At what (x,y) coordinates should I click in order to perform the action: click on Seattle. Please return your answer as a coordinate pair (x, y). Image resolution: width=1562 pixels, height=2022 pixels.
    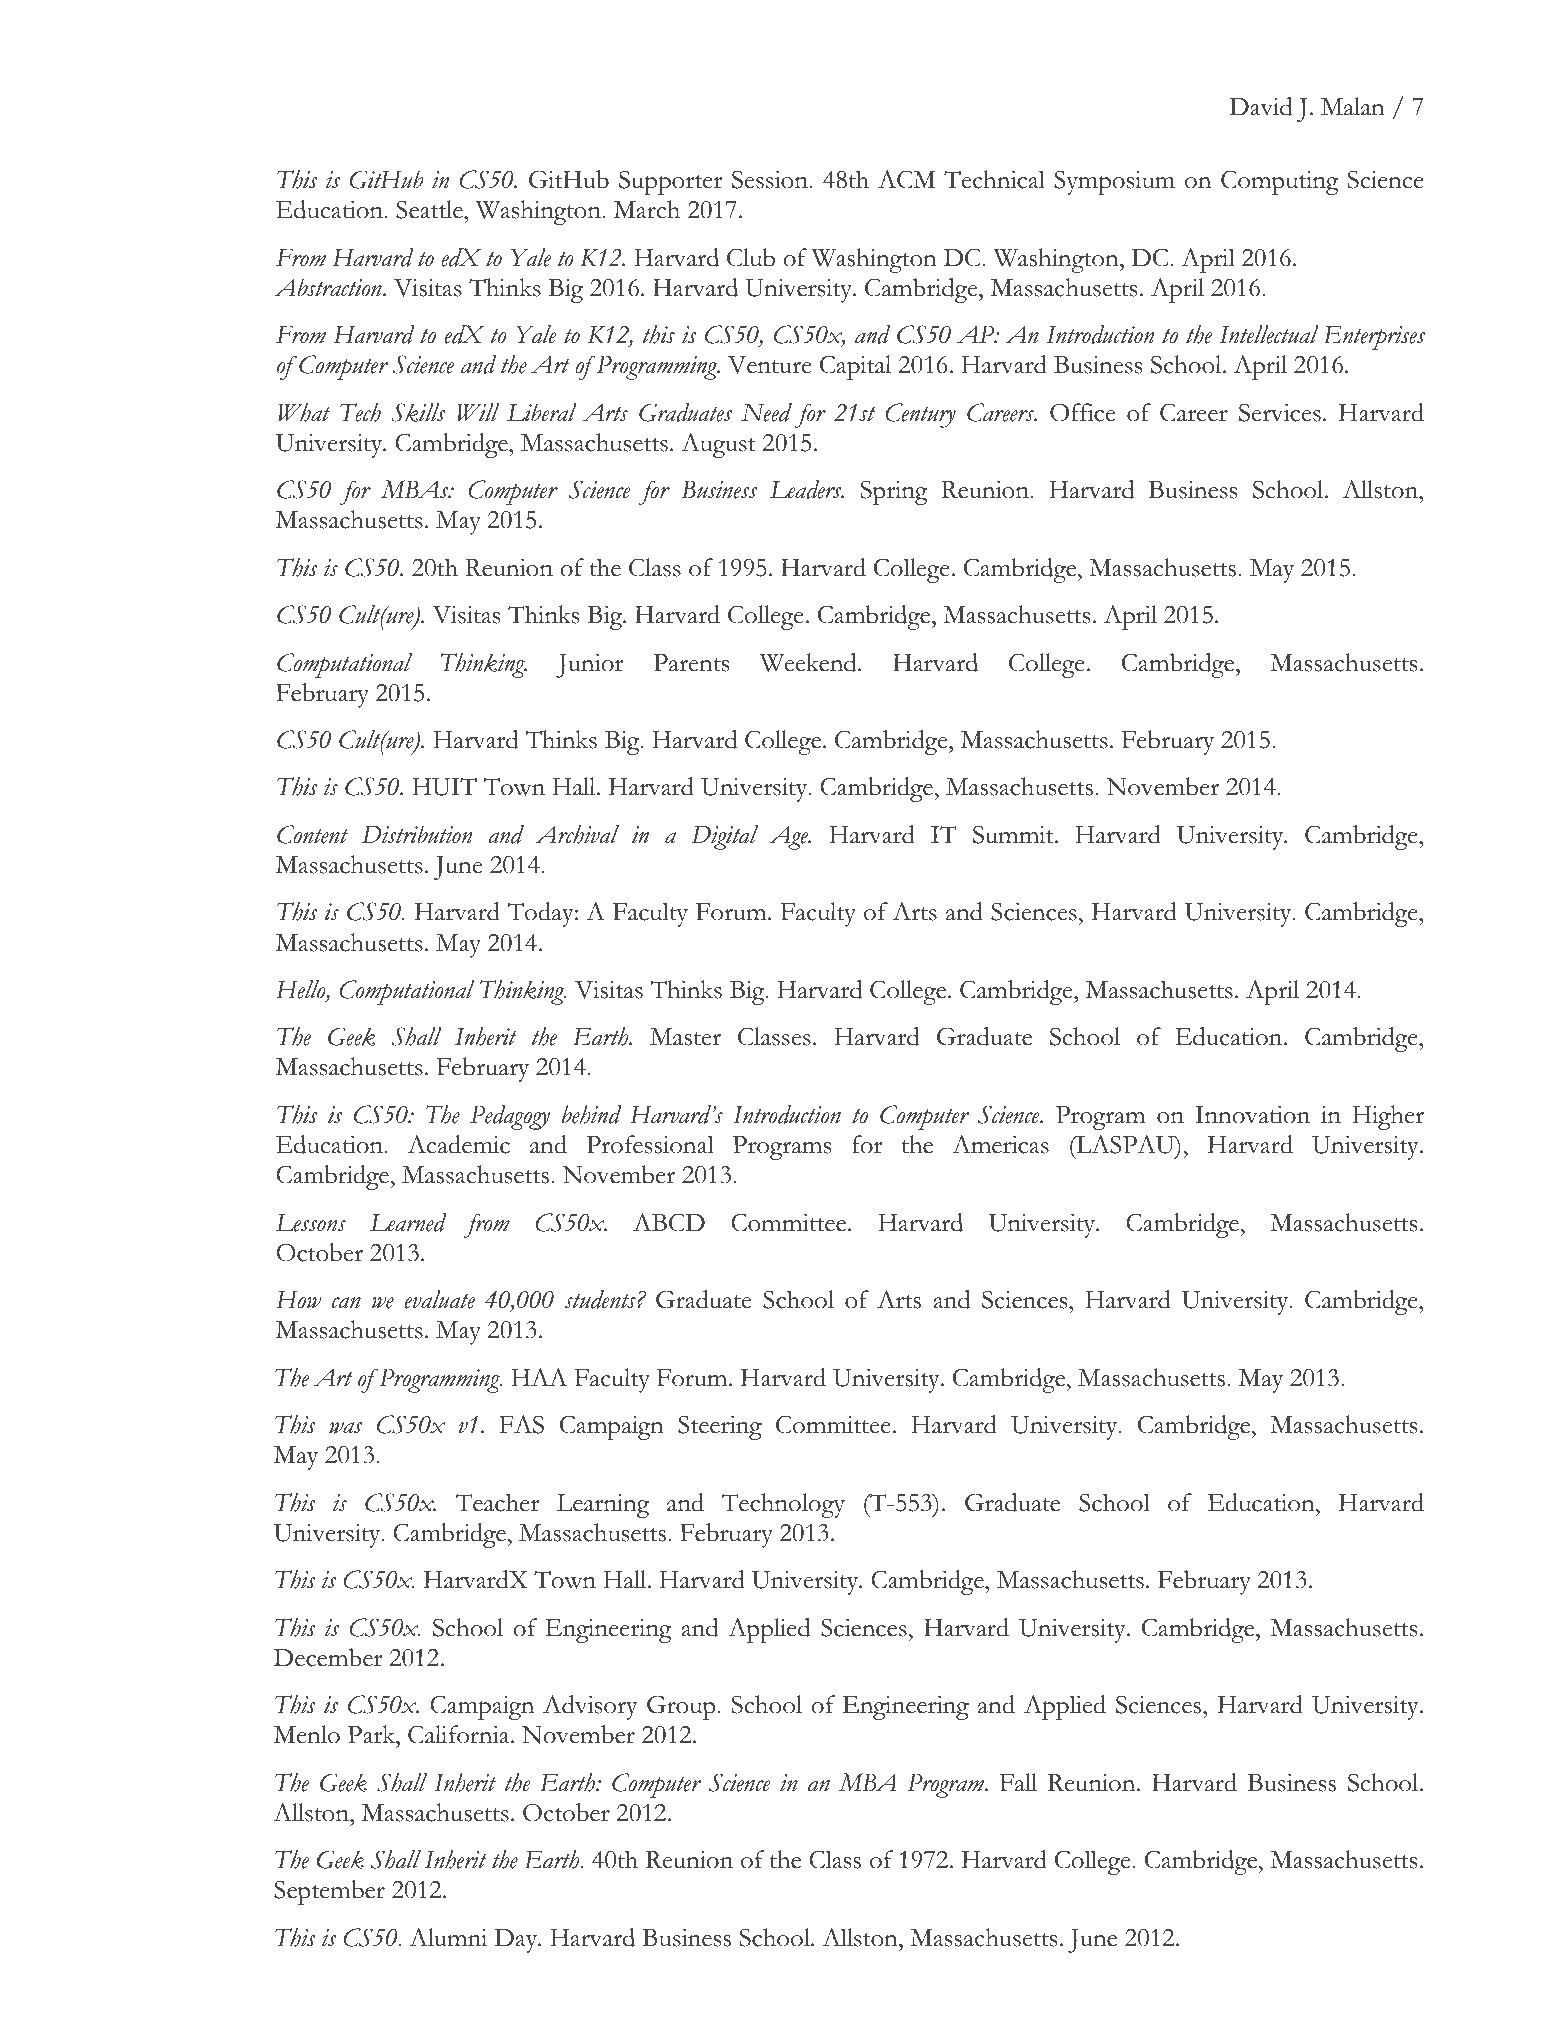
    Looking at the image, I should click on (430, 209).
